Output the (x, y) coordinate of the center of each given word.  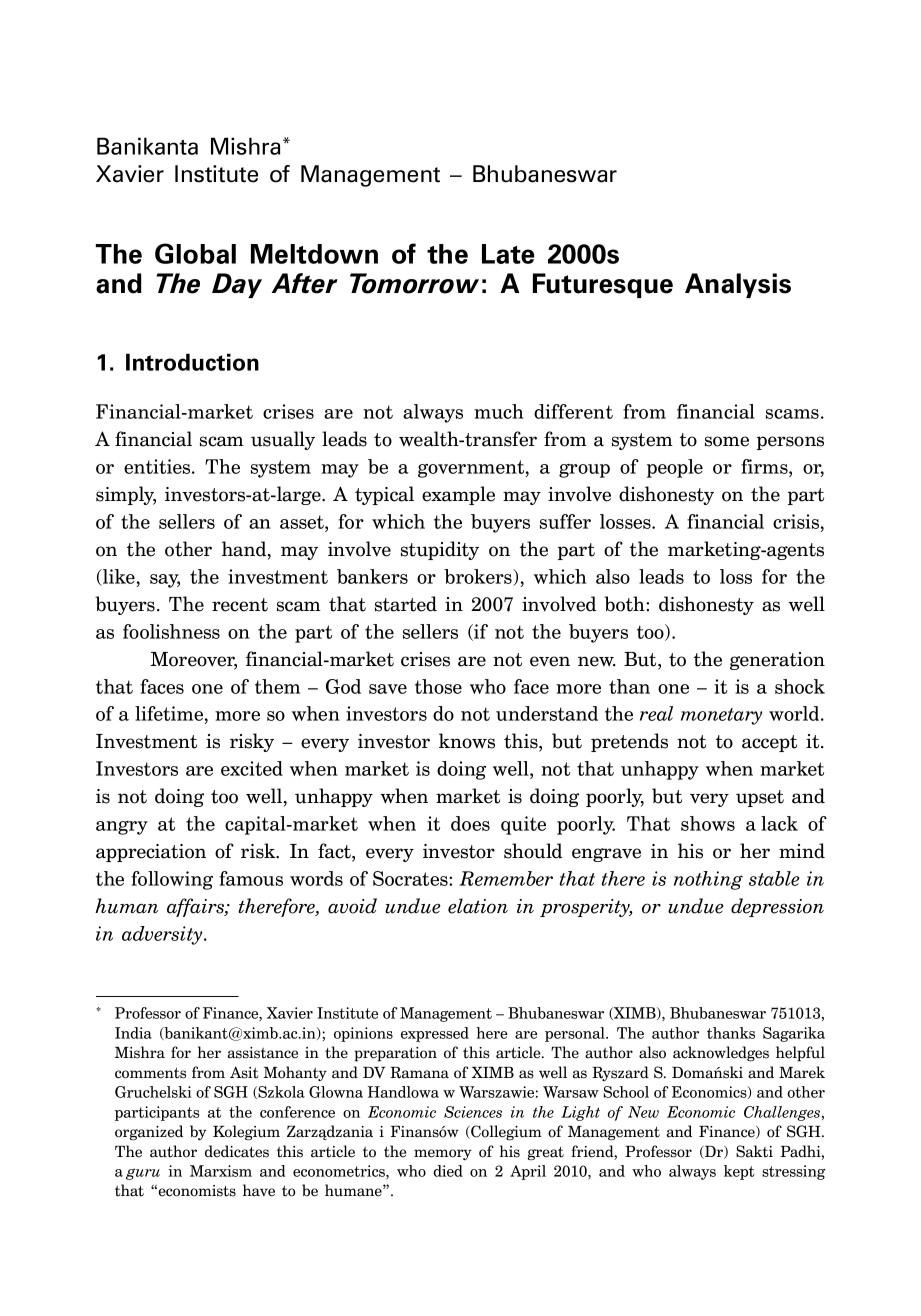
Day (237, 285)
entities (158, 466)
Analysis (738, 285)
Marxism (221, 1171)
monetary (721, 716)
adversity (163, 935)
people (675, 468)
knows (467, 741)
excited (252, 768)
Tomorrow (414, 283)
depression (777, 907)
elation (478, 906)
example (458, 495)
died (448, 1171)
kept (739, 1172)
